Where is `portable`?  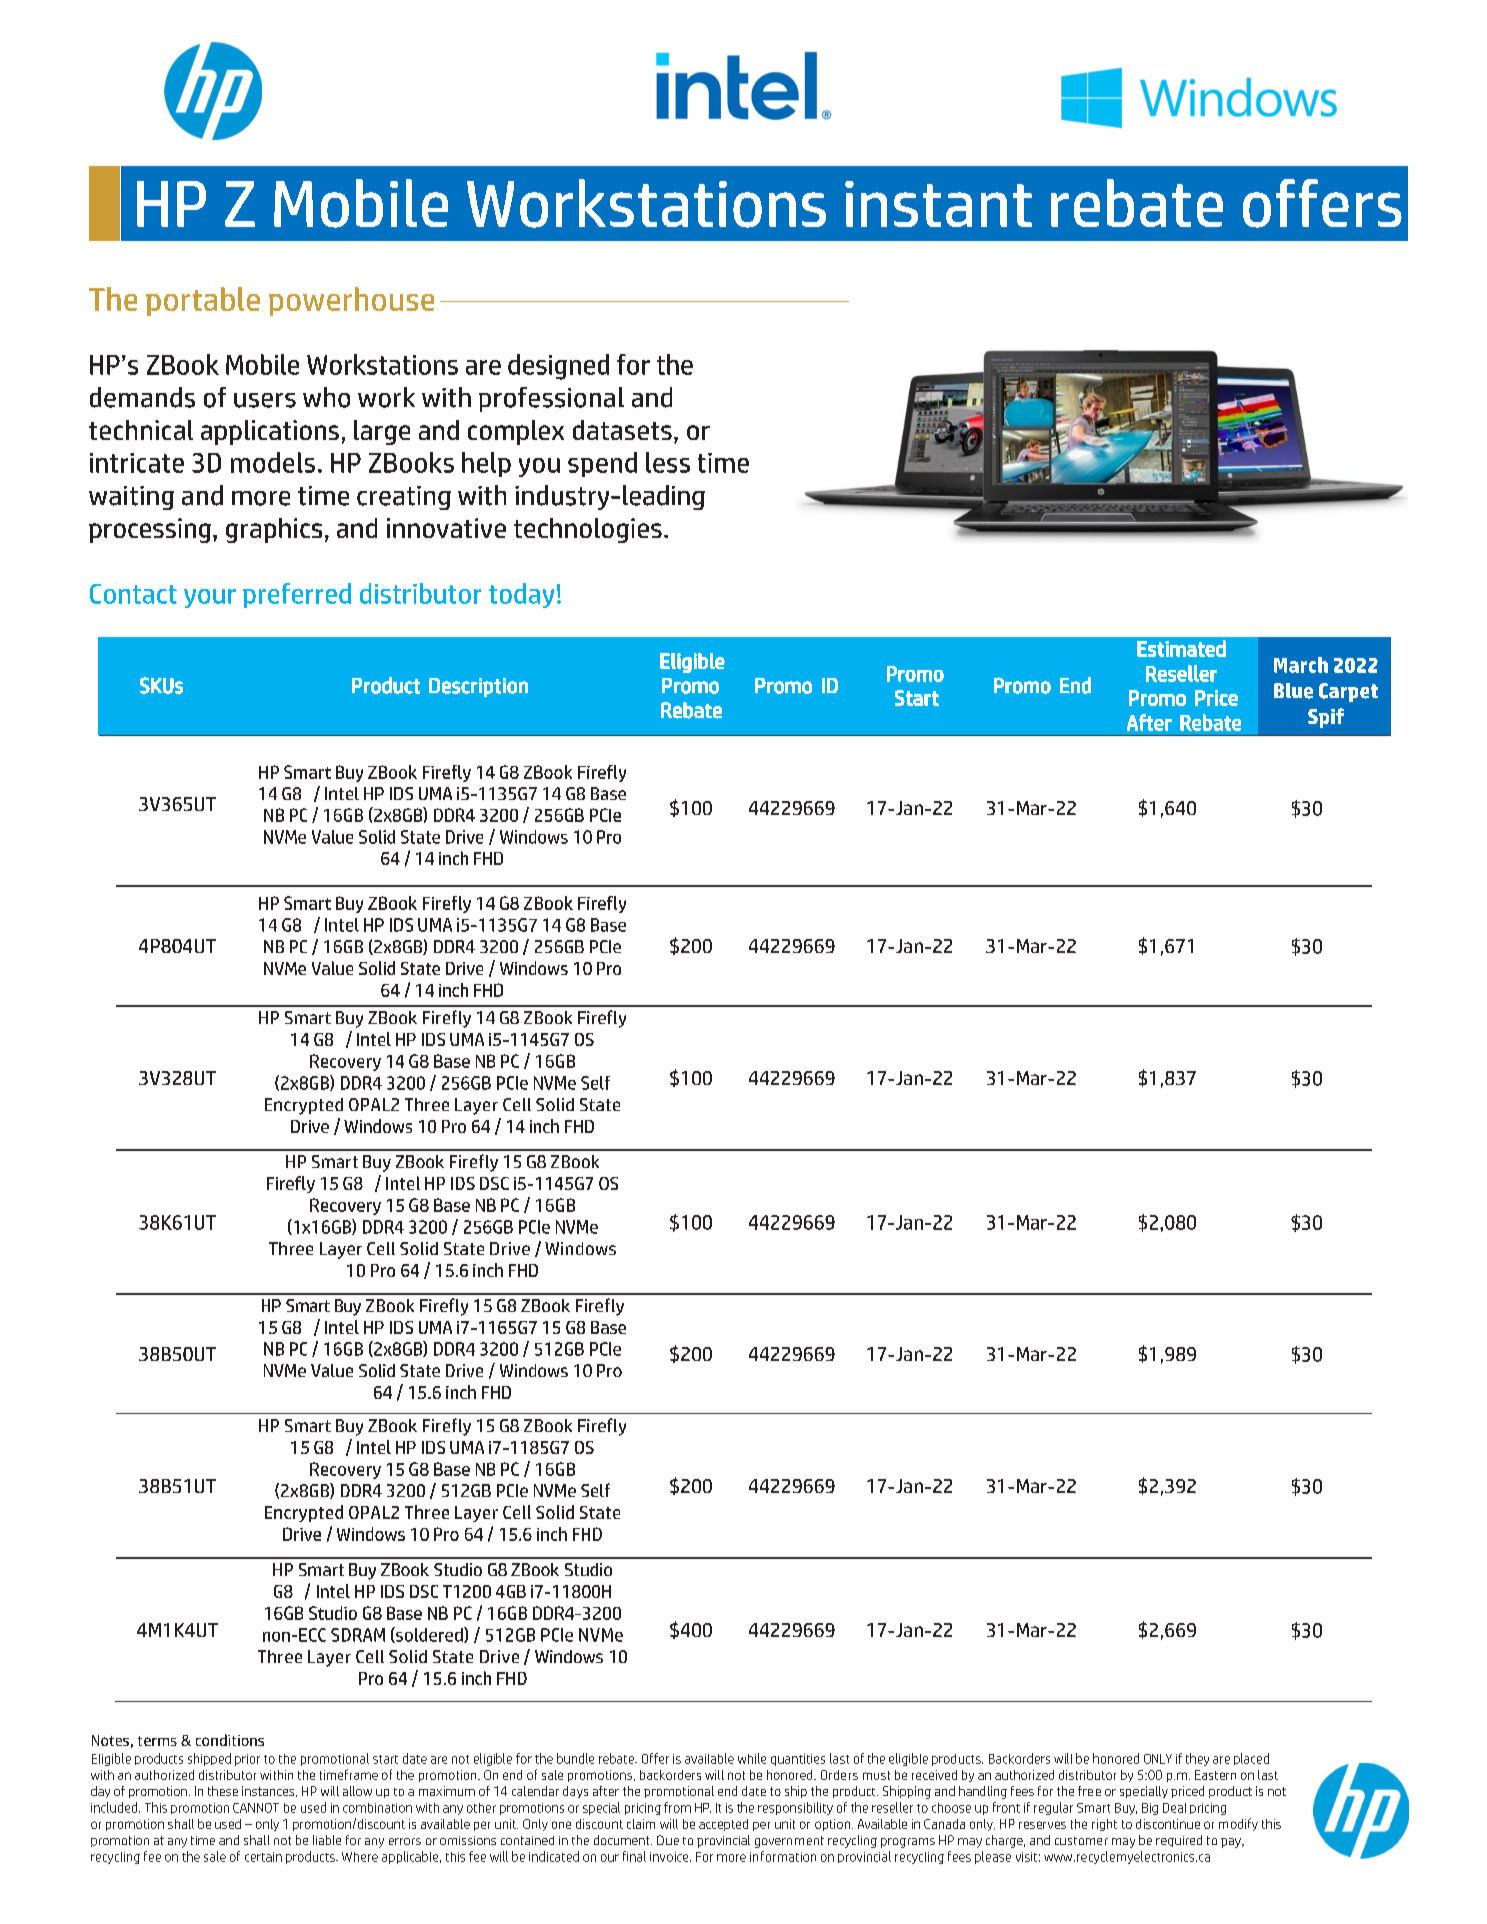
portable is located at coordinates (203, 301).
